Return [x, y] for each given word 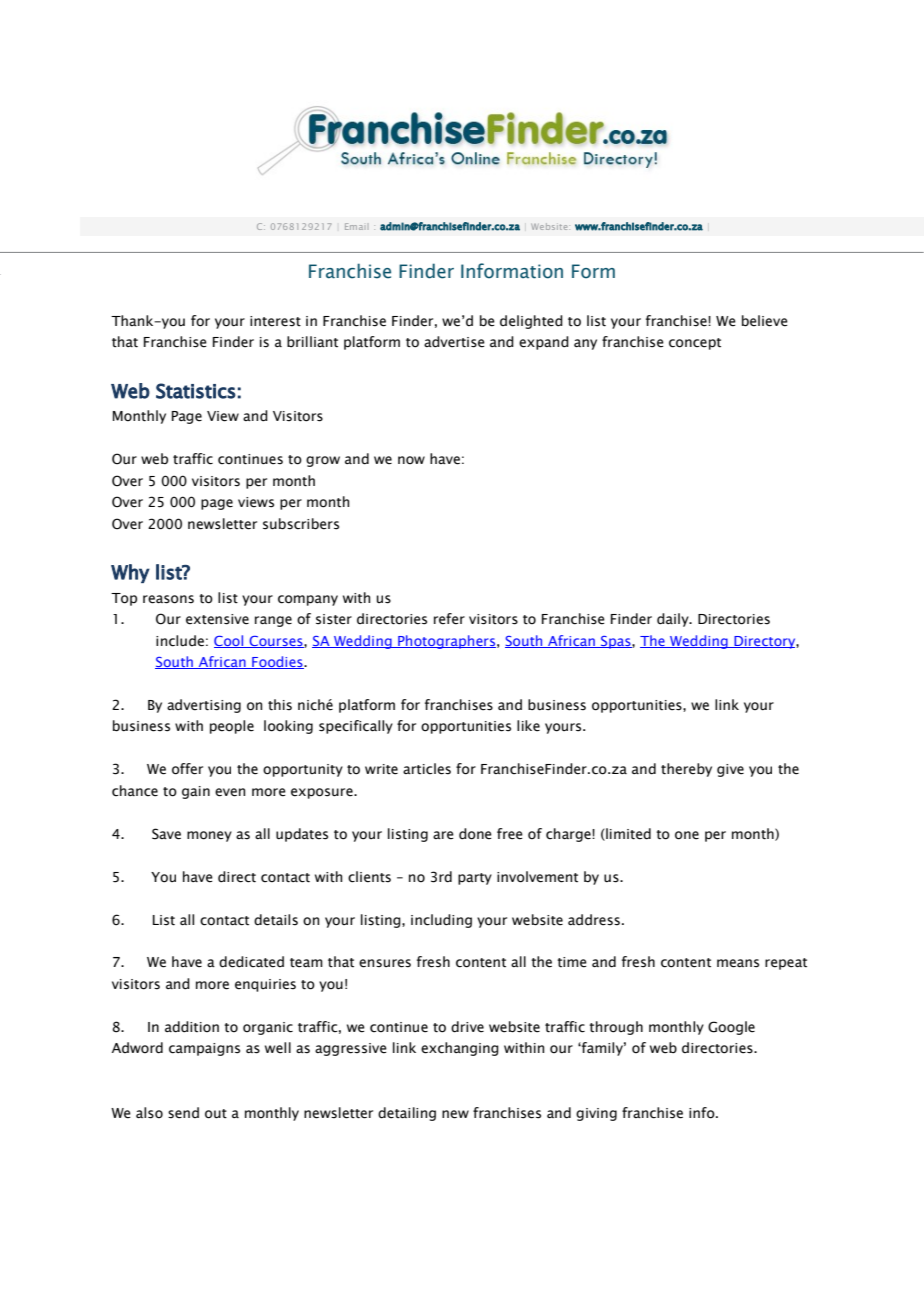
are [443, 835]
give [730, 770]
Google [731, 1028]
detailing [407, 1114]
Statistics [196, 391]
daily [674, 620]
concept [695, 344]
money [209, 836]
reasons [168, 599]
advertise [454, 342]
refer [449, 619]
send [183, 1113]
